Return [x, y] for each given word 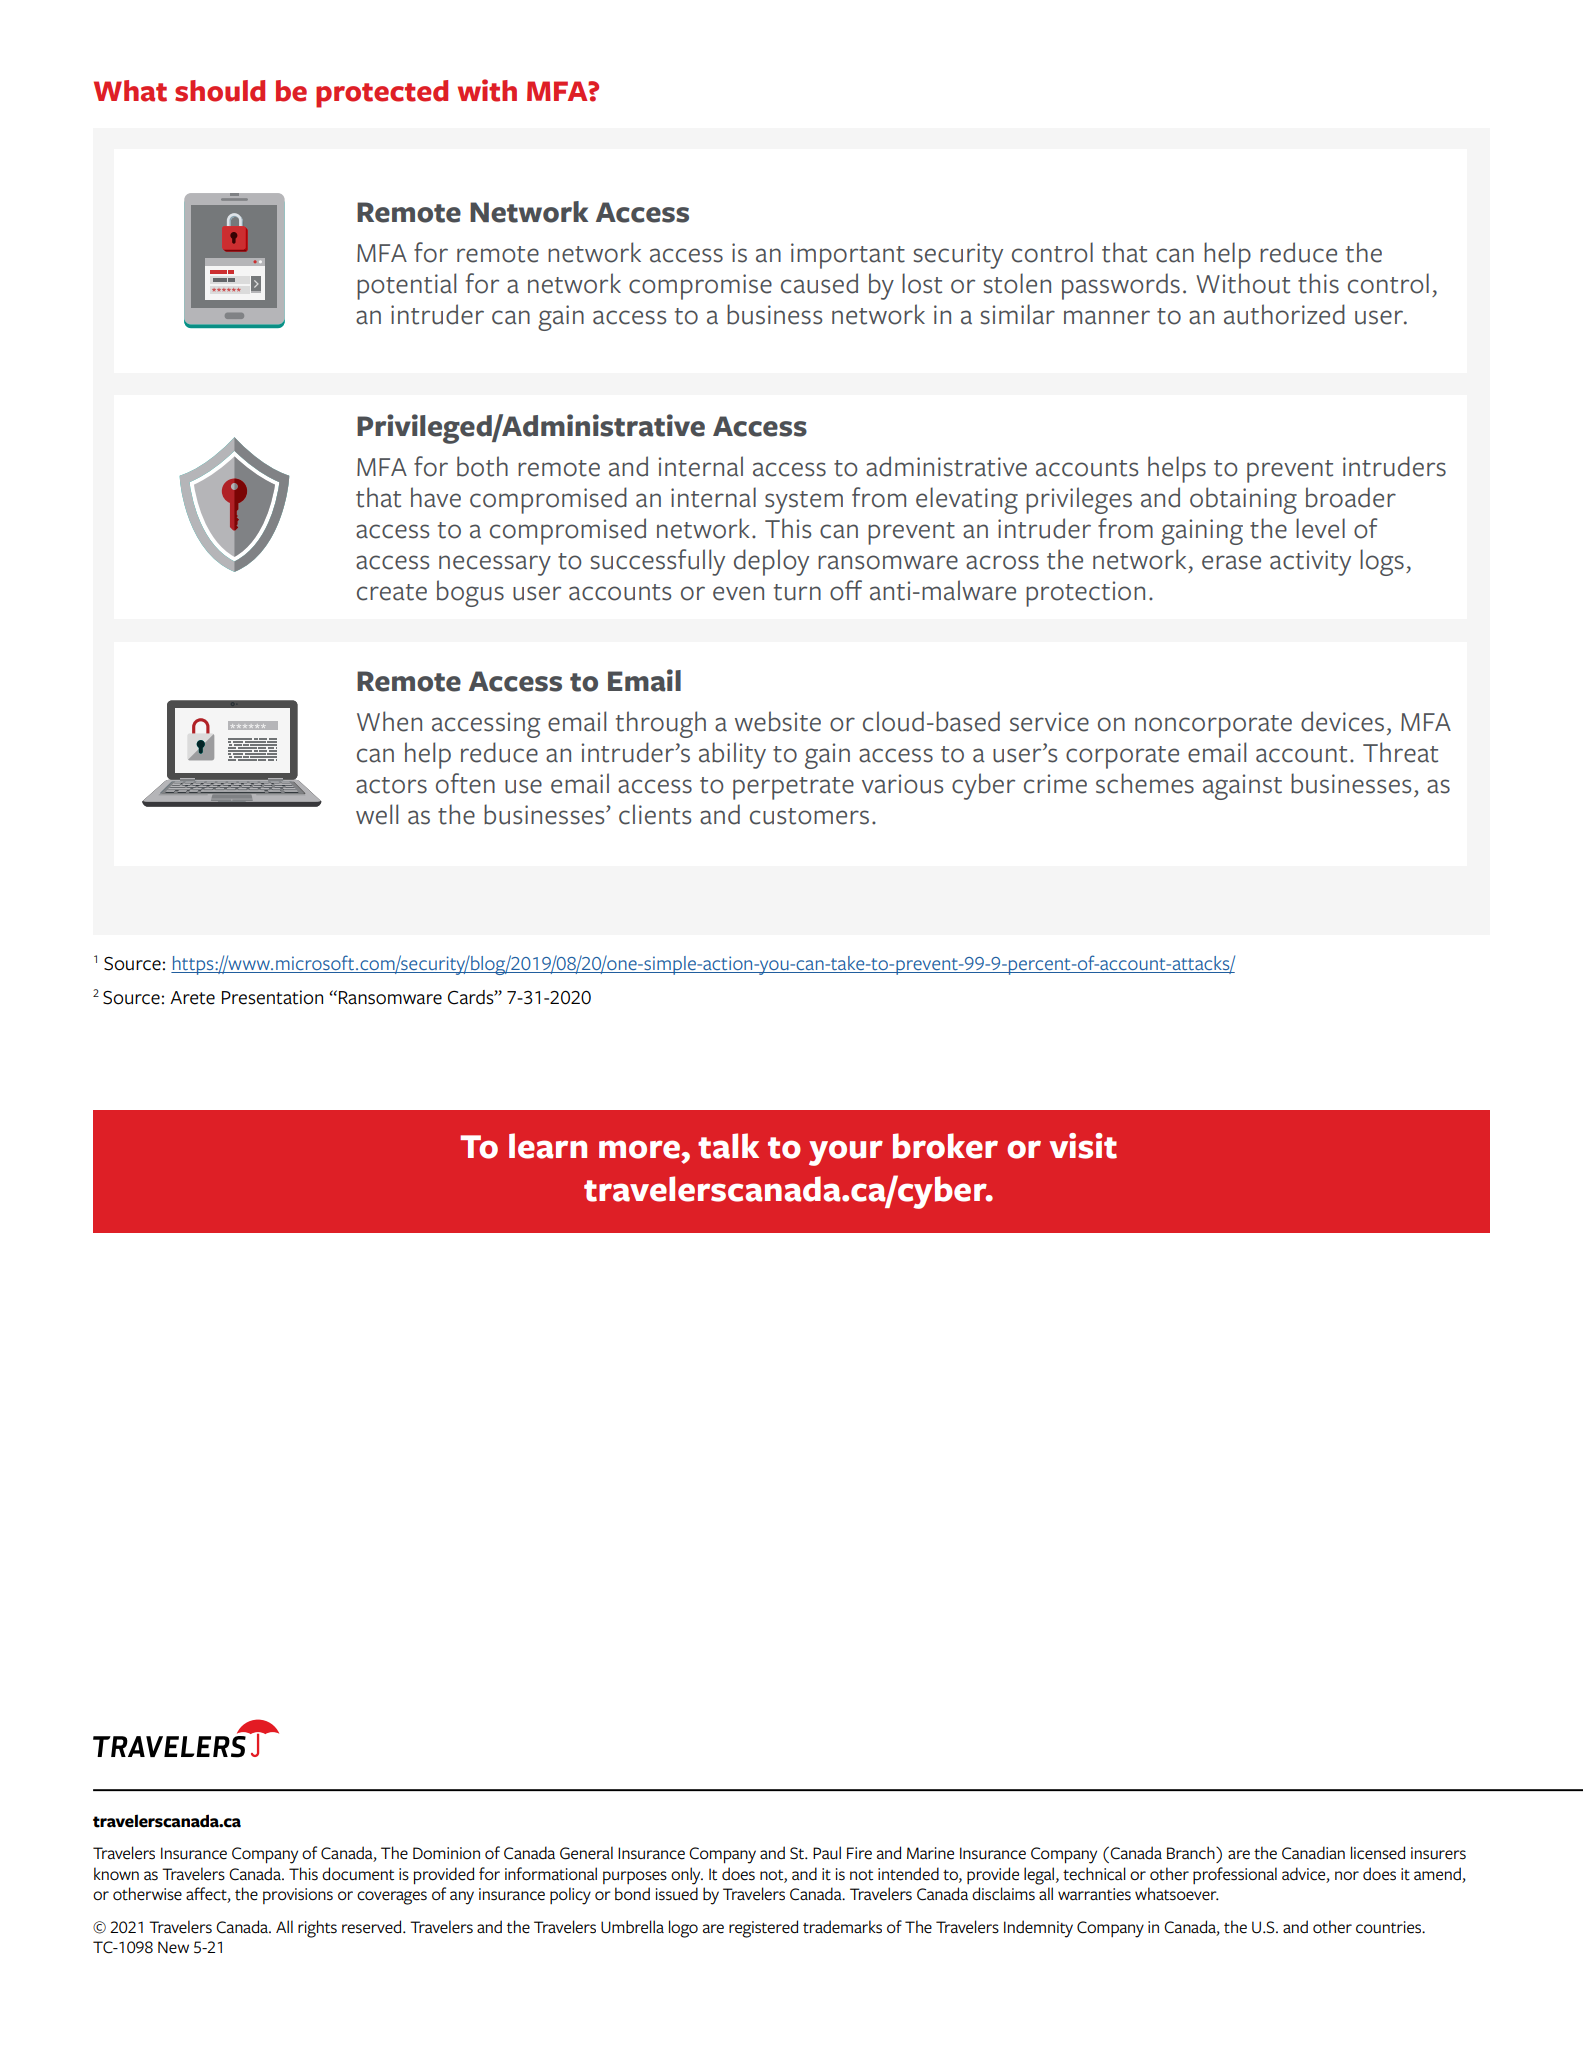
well [377, 814]
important [848, 256]
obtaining [1243, 500]
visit [1083, 1146]
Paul [827, 1852]
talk [728, 1146]
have [436, 497]
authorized [1284, 314]
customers [809, 816]
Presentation [272, 997]
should [220, 91]
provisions [298, 1896]
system [804, 502]
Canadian [1313, 1853]
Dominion [446, 1853]
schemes [1145, 783]
